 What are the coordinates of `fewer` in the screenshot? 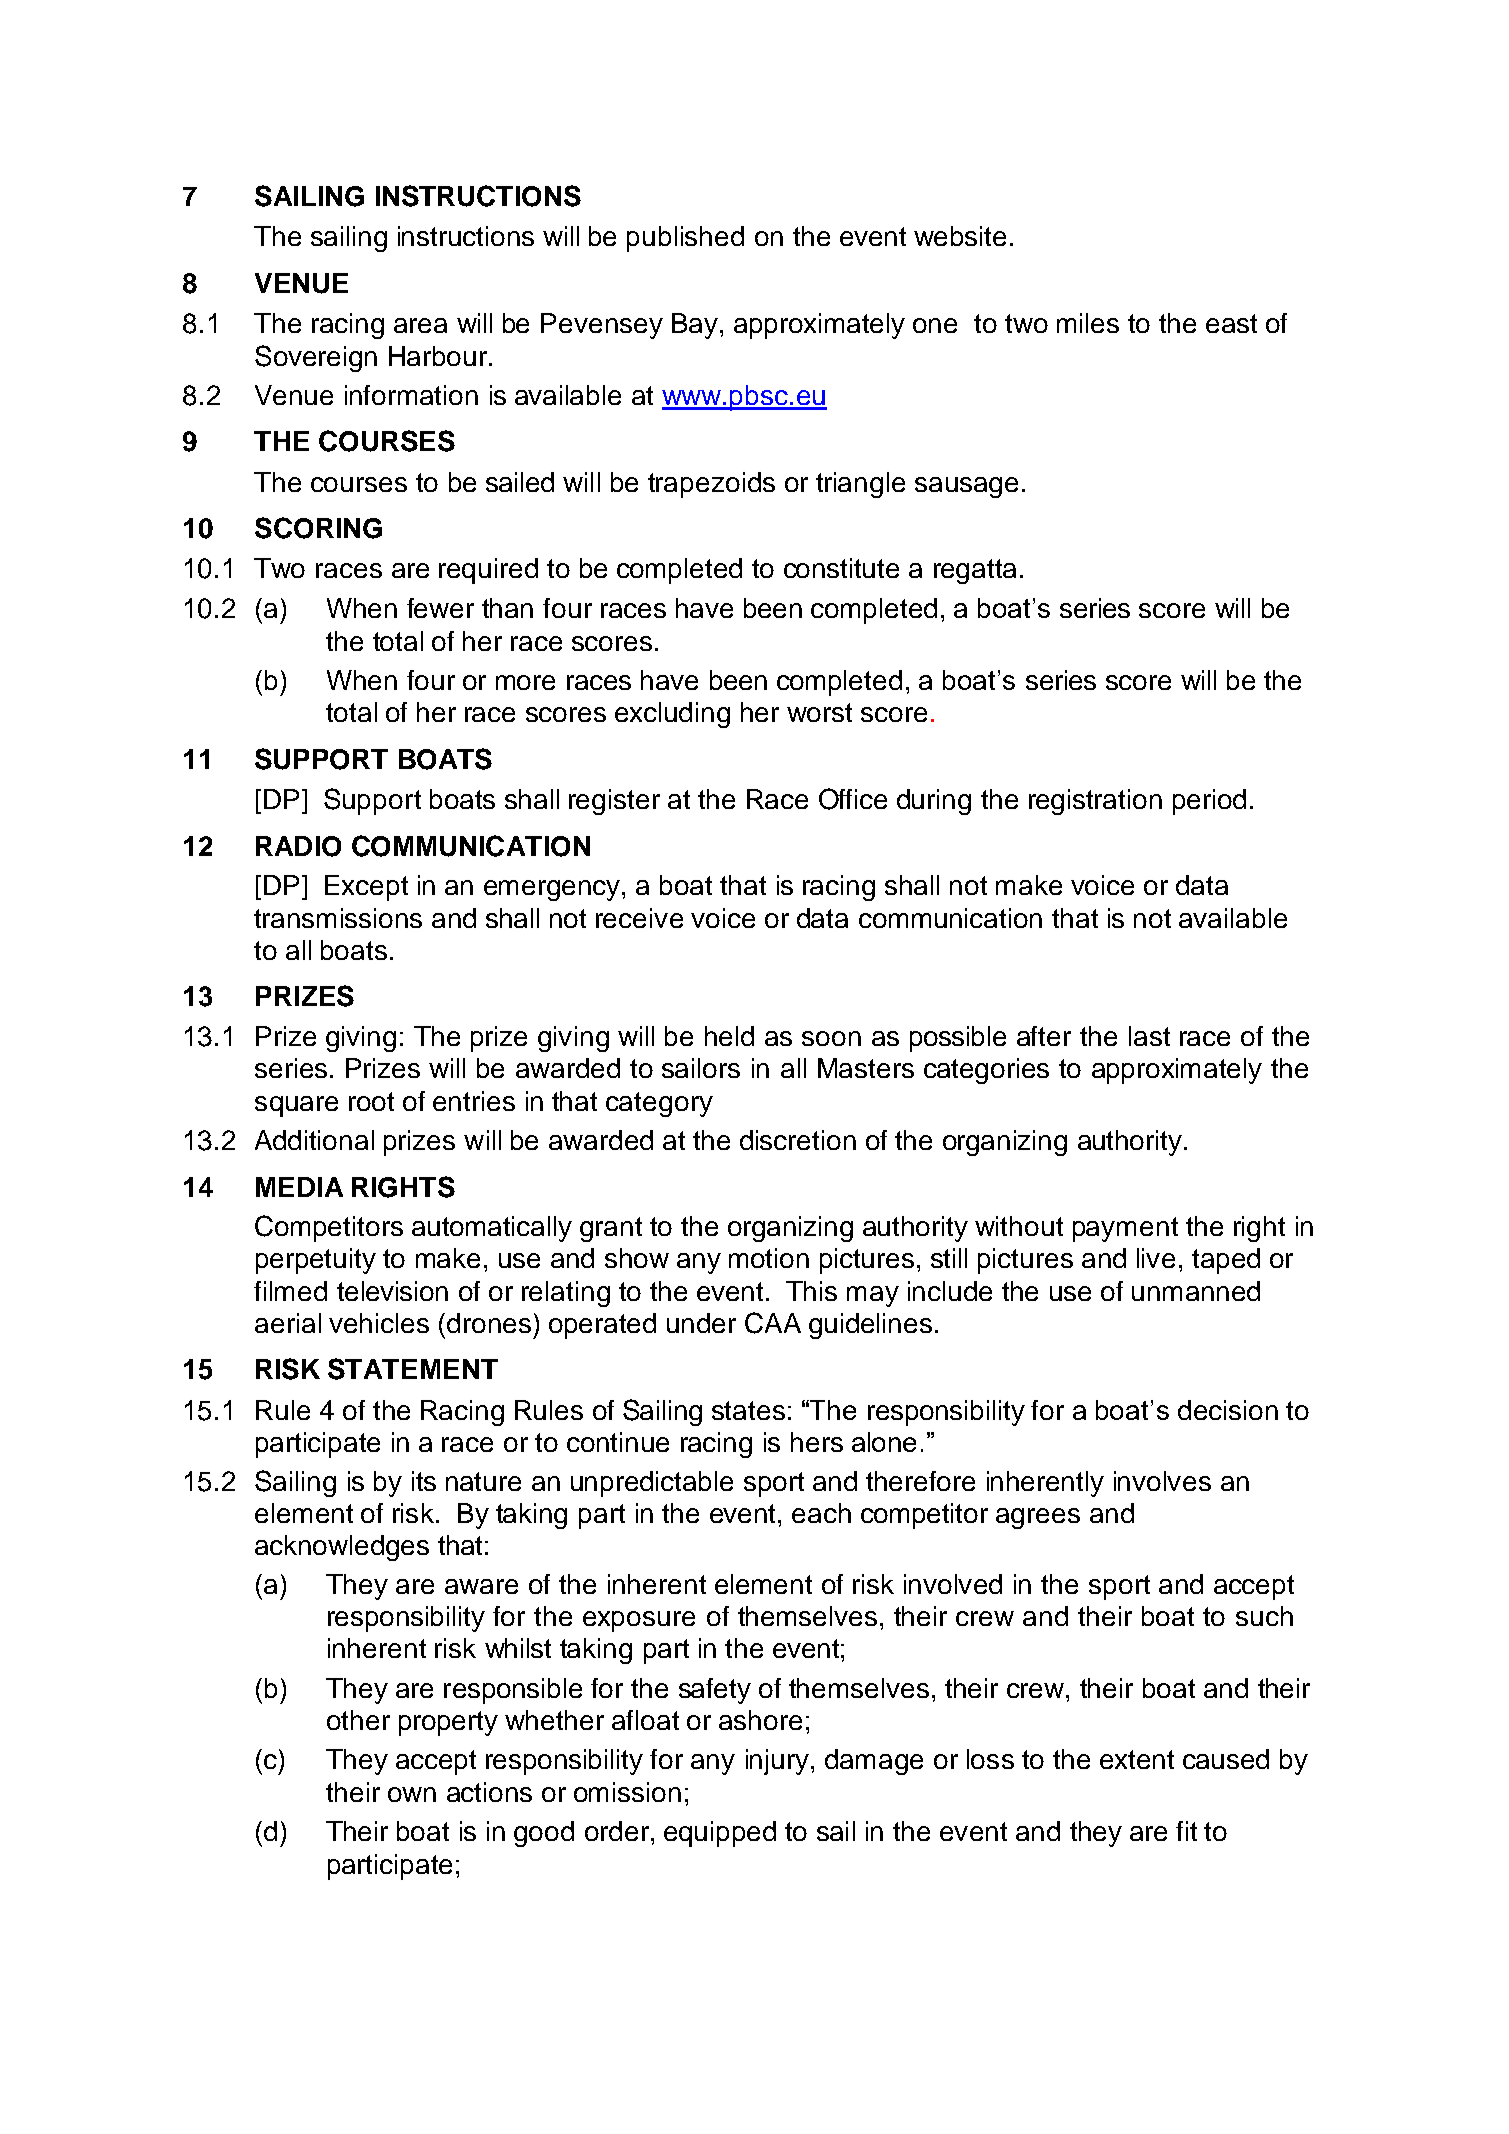 It's located at (440, 608).
